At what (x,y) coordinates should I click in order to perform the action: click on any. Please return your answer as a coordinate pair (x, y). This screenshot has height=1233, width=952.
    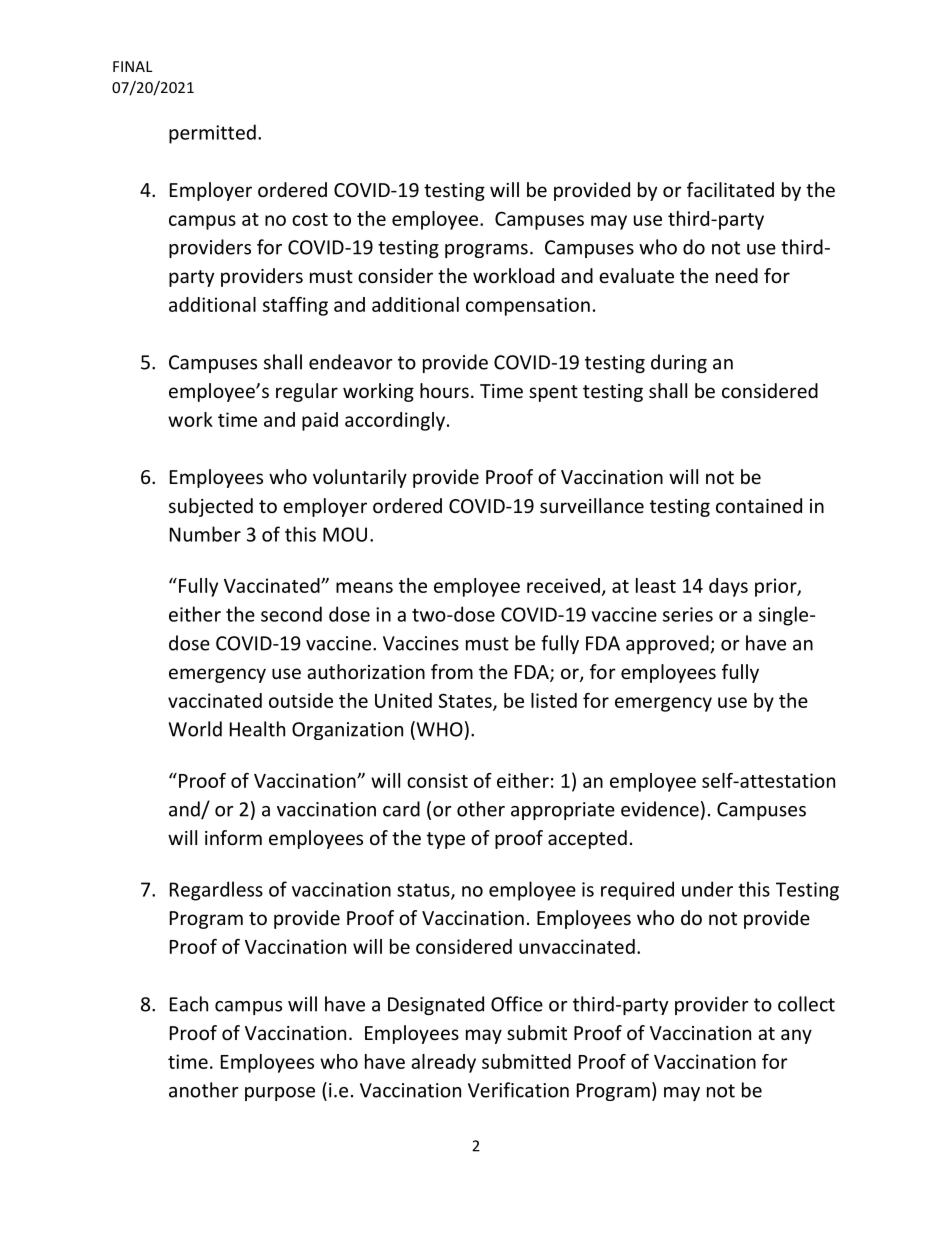
    Looking at the image, I should click on (796, 1036).
